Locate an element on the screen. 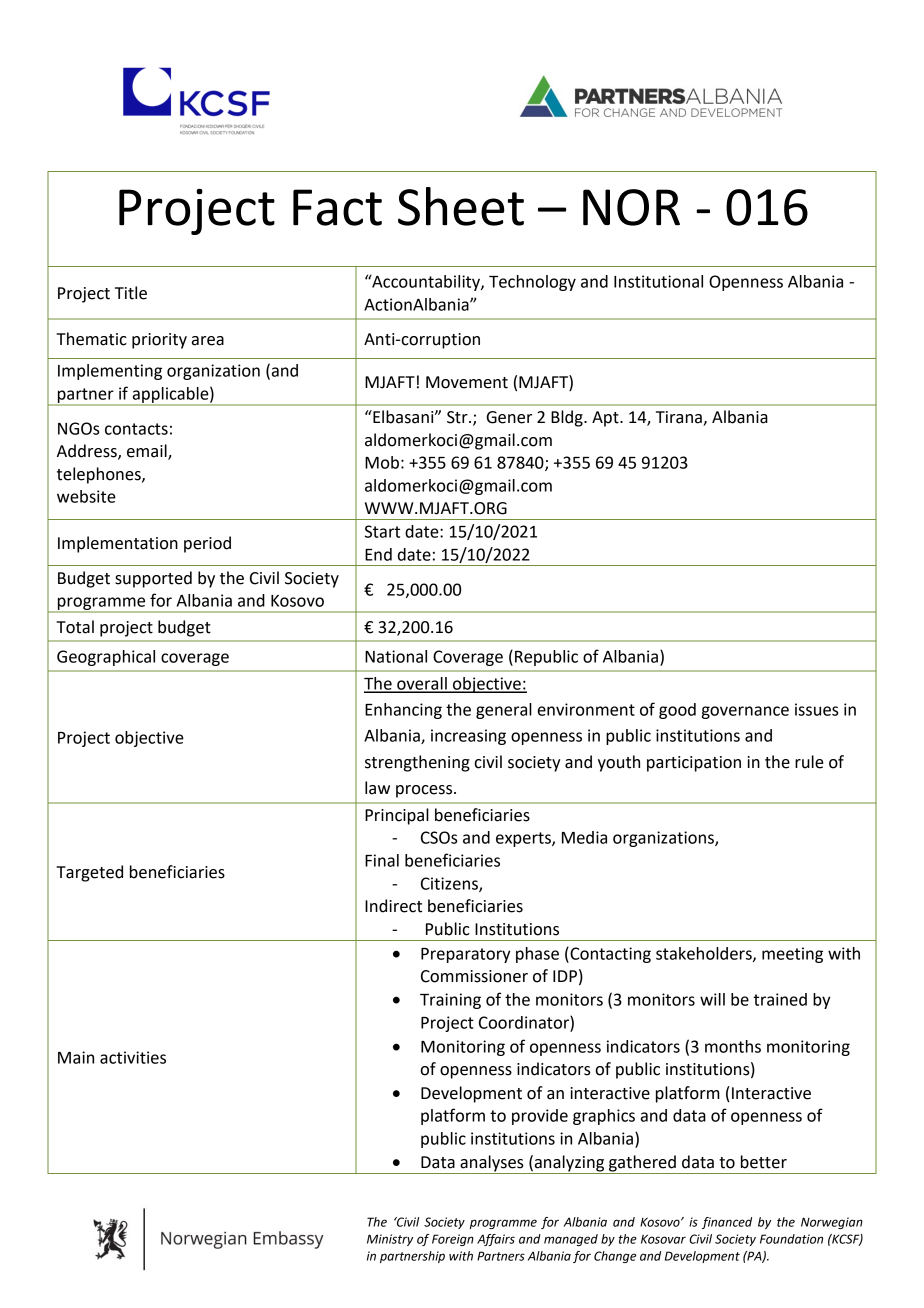  Geographical is located at coordinates (106, 658).
